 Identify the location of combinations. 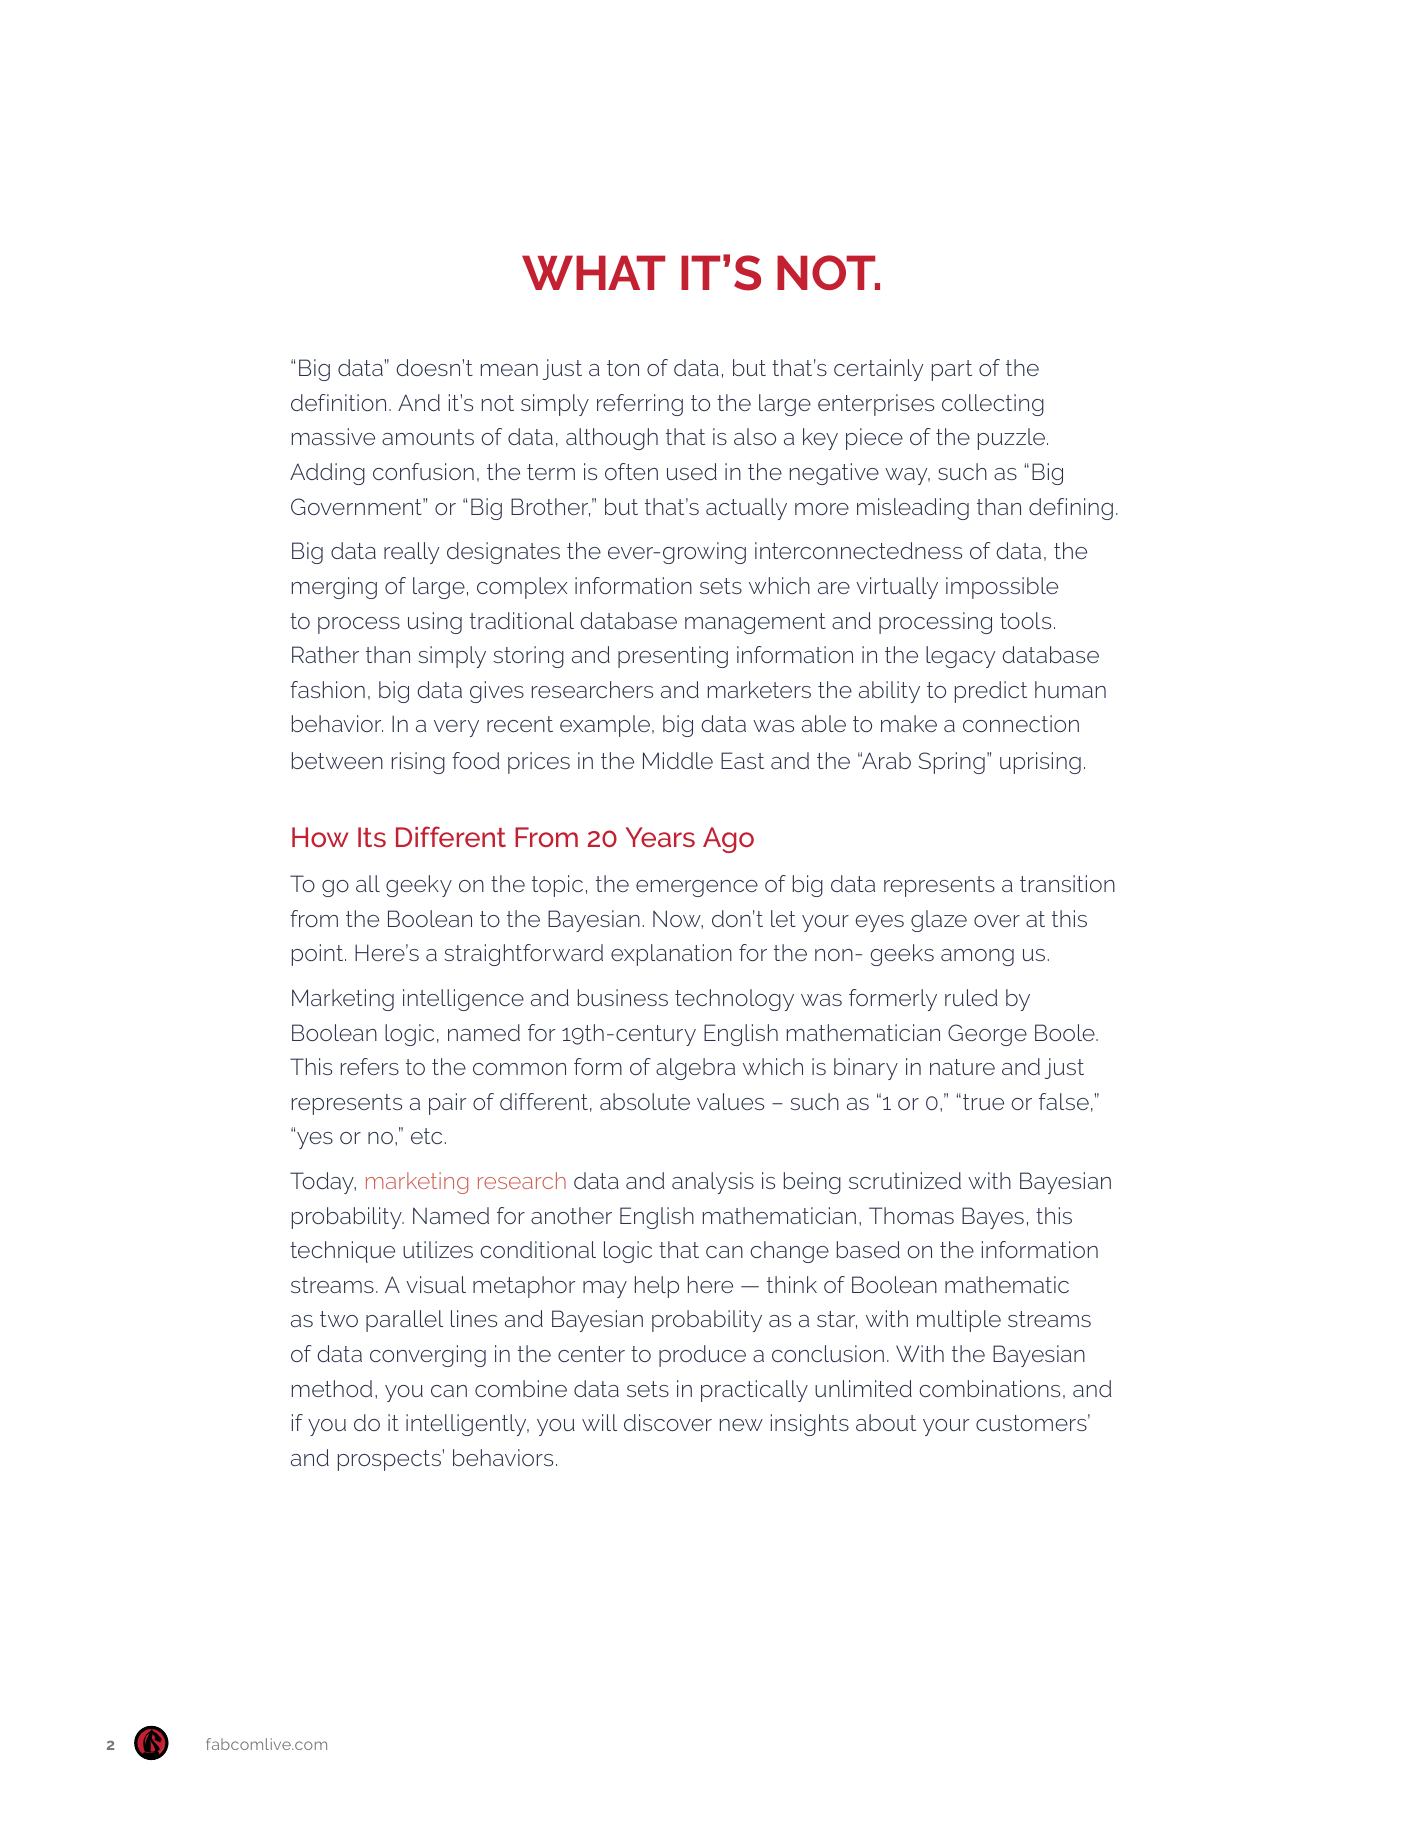
(990, 1388).
